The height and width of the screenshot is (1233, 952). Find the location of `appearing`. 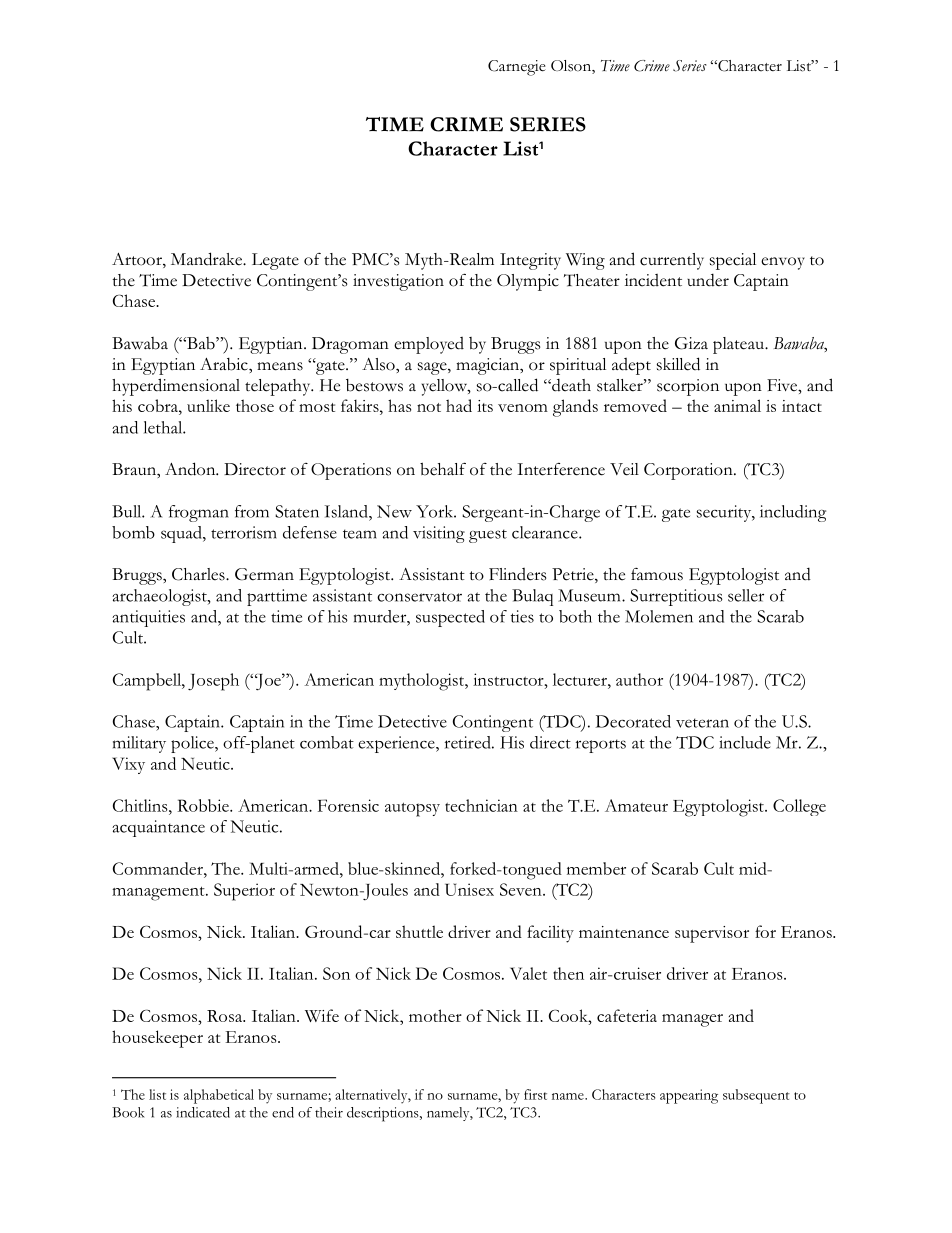

appearing is located at coordinates (689, 1096).
